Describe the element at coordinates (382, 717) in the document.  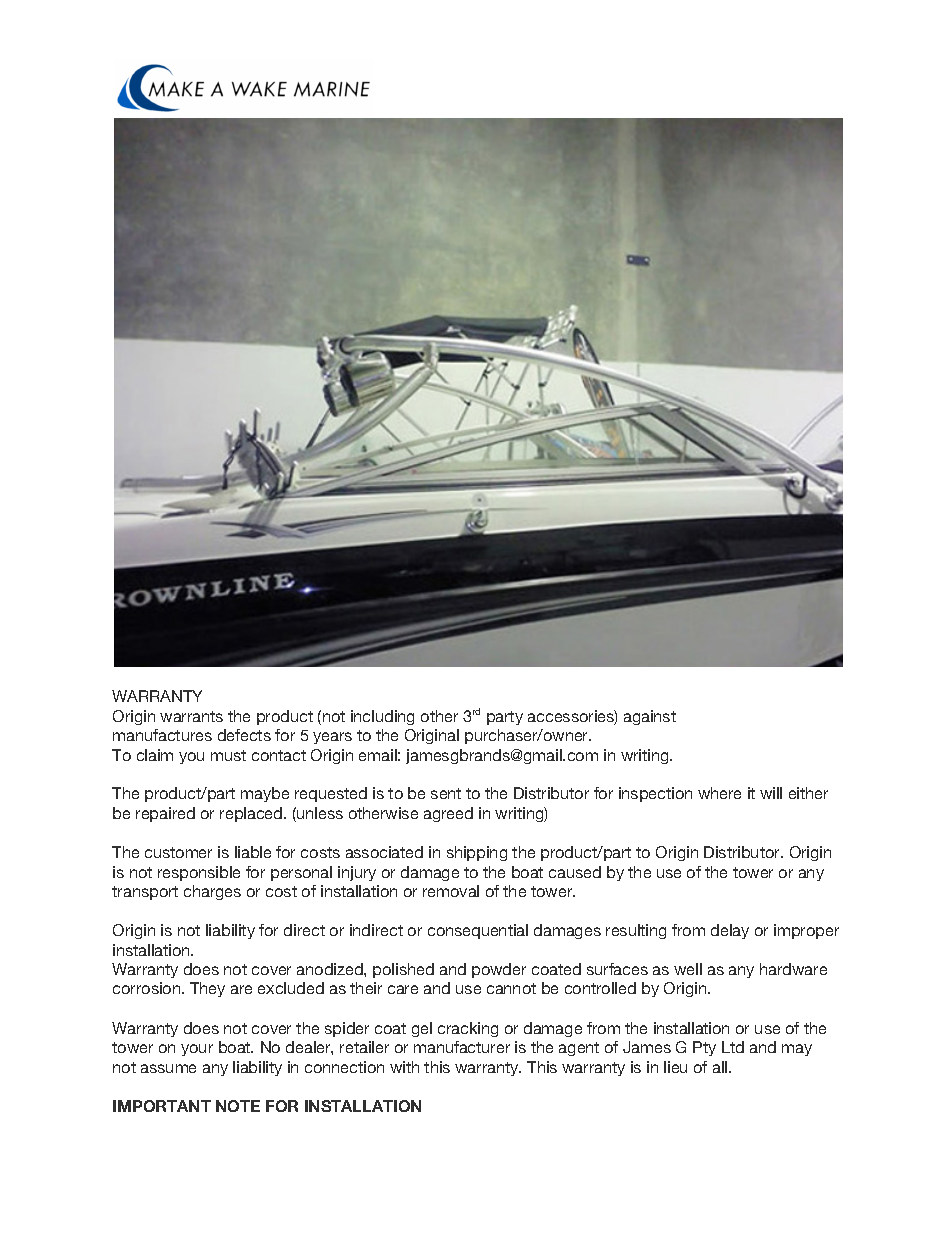
I see `including` at that location.
